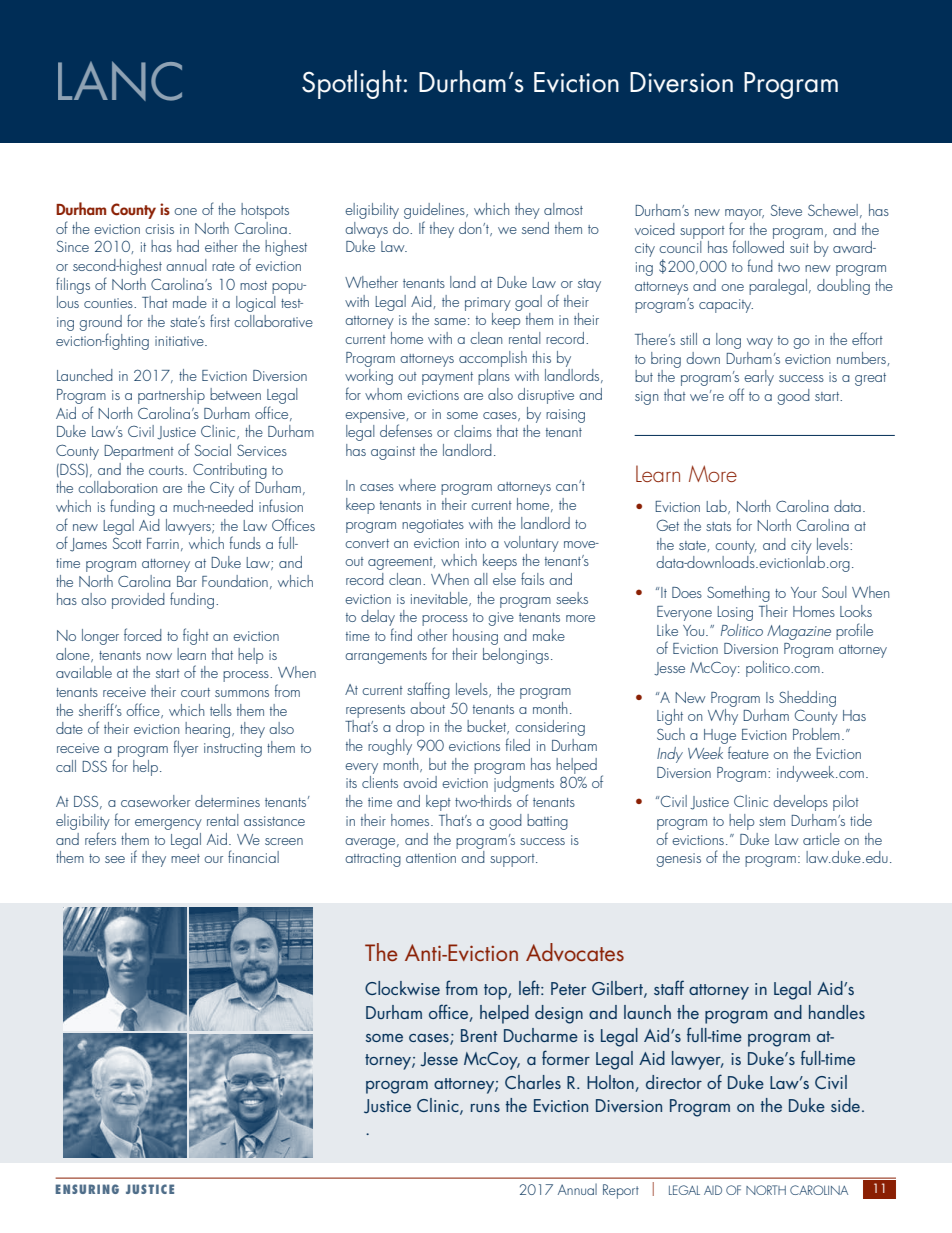  I want to click on followed, so click(758, 245).
